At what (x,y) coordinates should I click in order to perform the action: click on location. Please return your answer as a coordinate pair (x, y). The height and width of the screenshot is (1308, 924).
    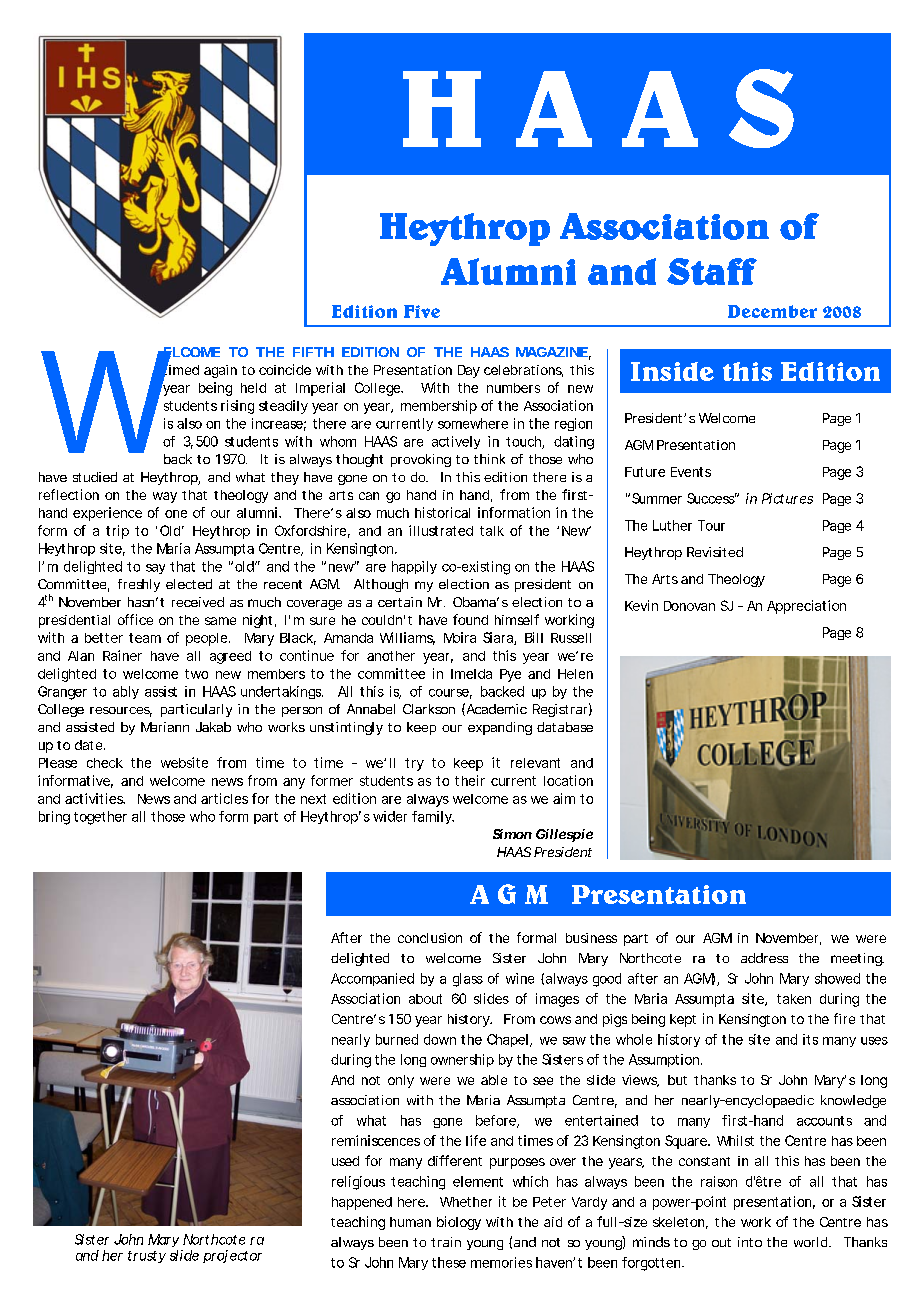
    Looking at the image, I should click on (568, 780).
